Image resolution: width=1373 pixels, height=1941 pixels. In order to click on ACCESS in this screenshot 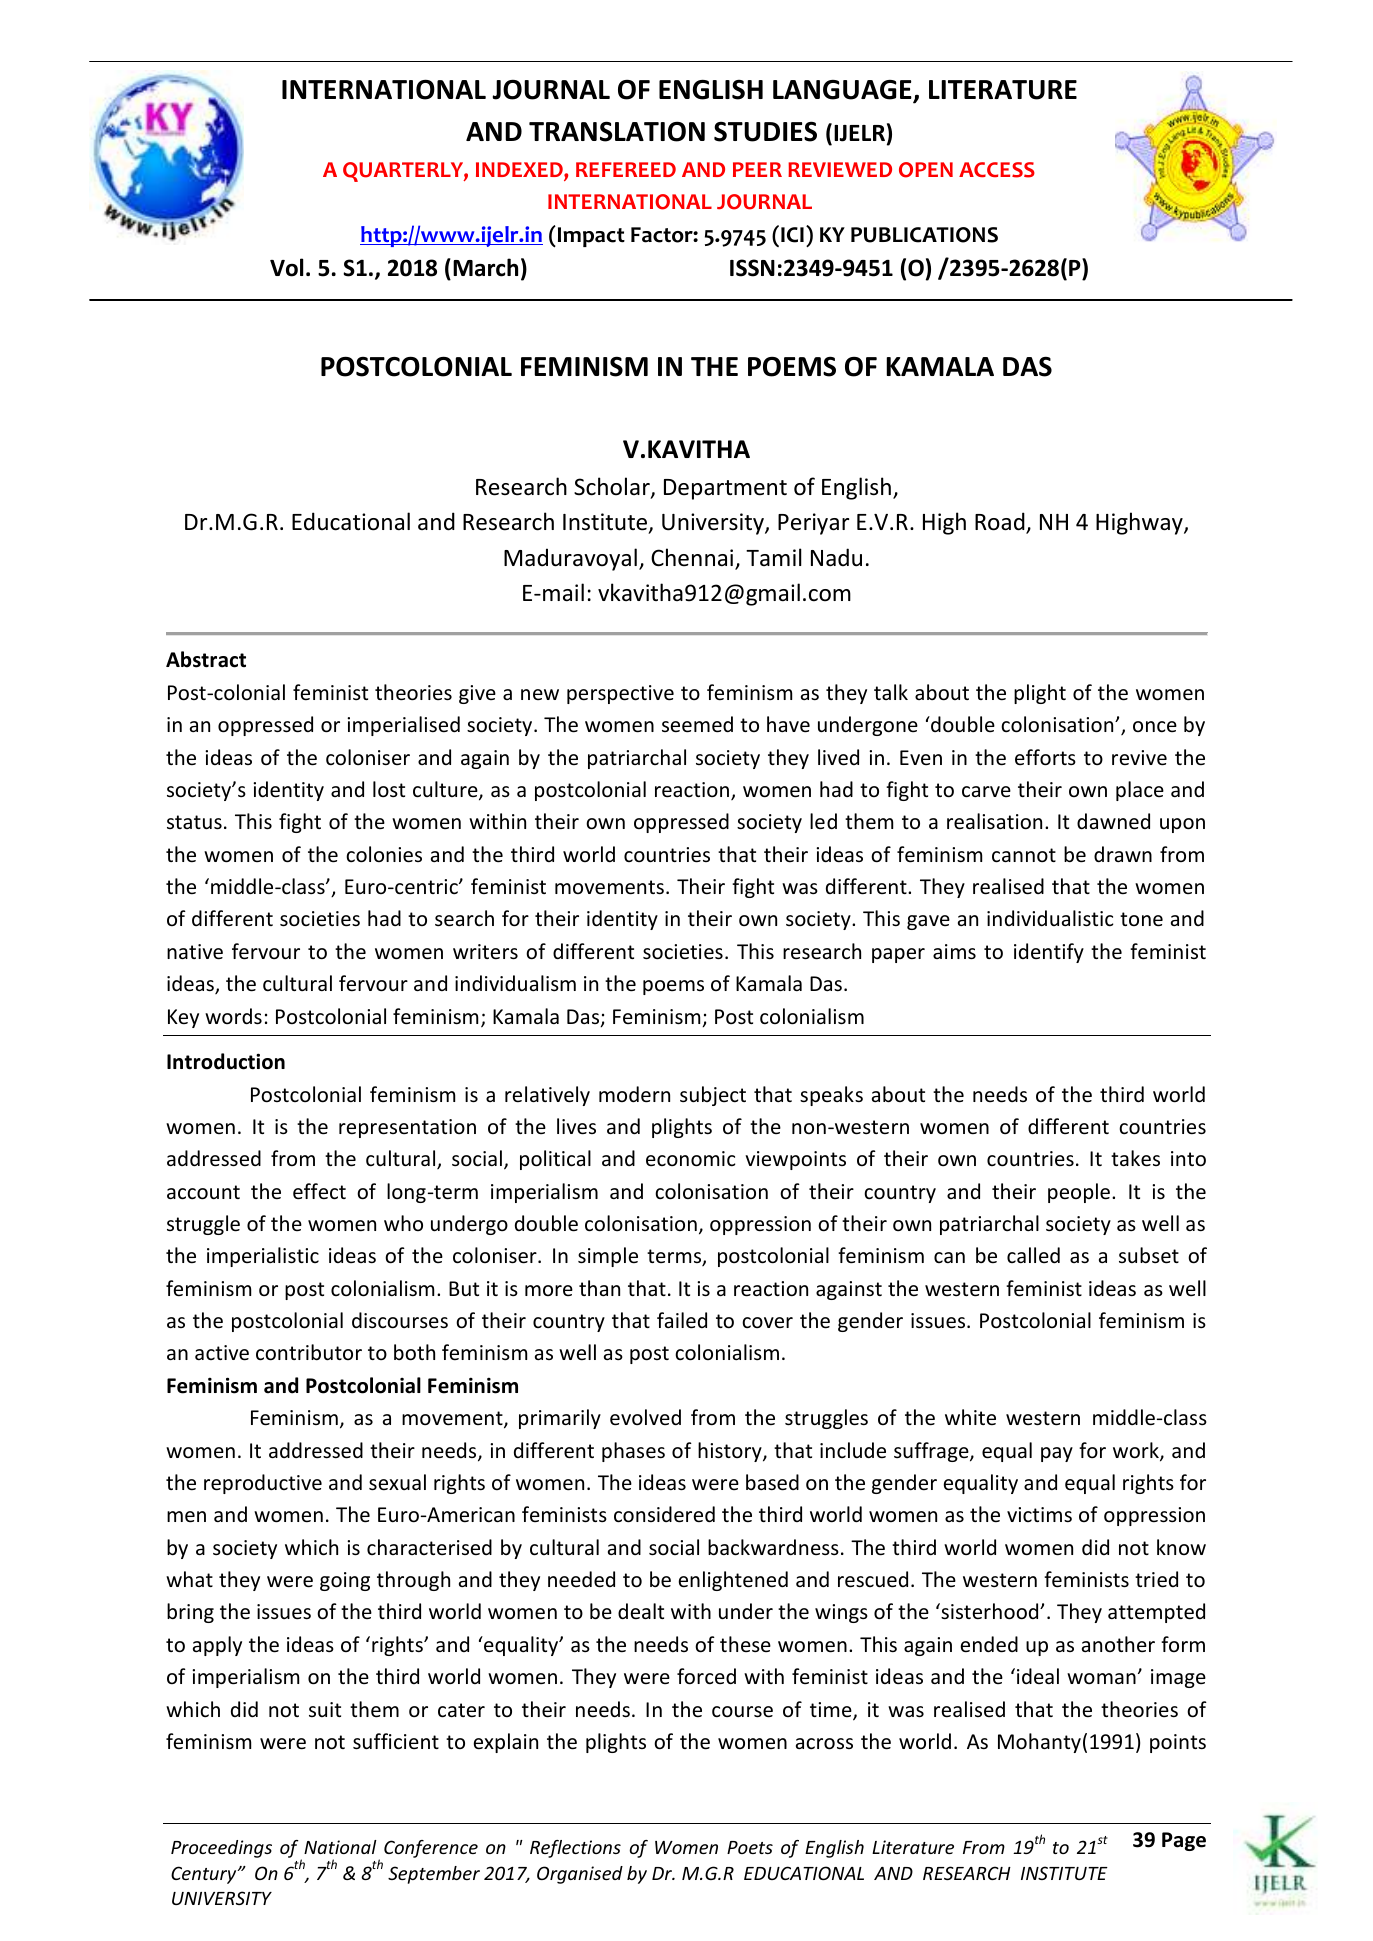, I will do `click(997, 170)`.
